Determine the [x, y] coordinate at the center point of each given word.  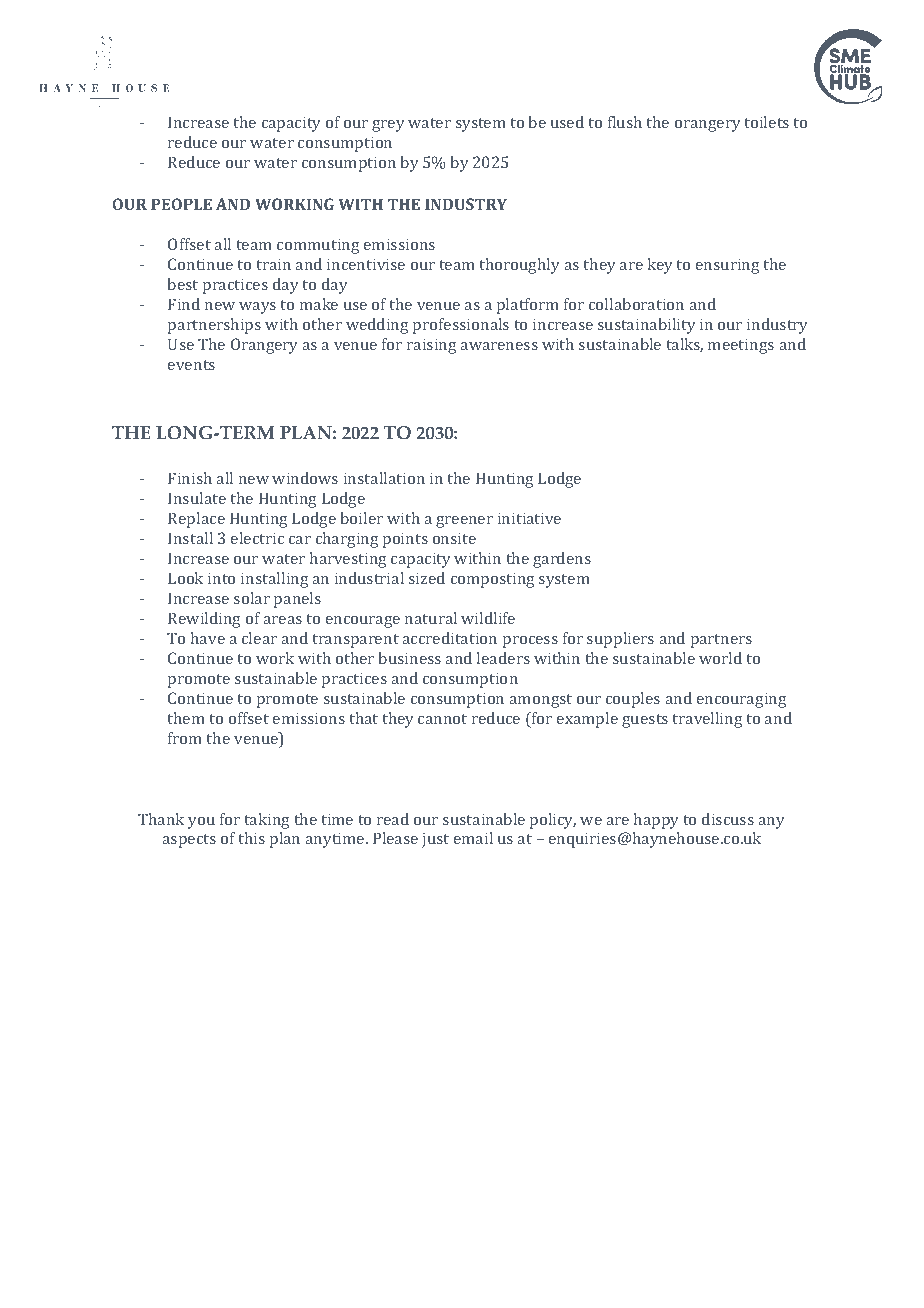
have [208, 638]
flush [625, 122]
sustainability [647, 326]
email [473, 838]
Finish [190, 478]
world [720, 658]
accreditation [450, 638]
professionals [461, 326]
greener [464, 522]
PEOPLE [181, 204]
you [201, 823]
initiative [529, 518]
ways [257, 308]
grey [388, 126]
